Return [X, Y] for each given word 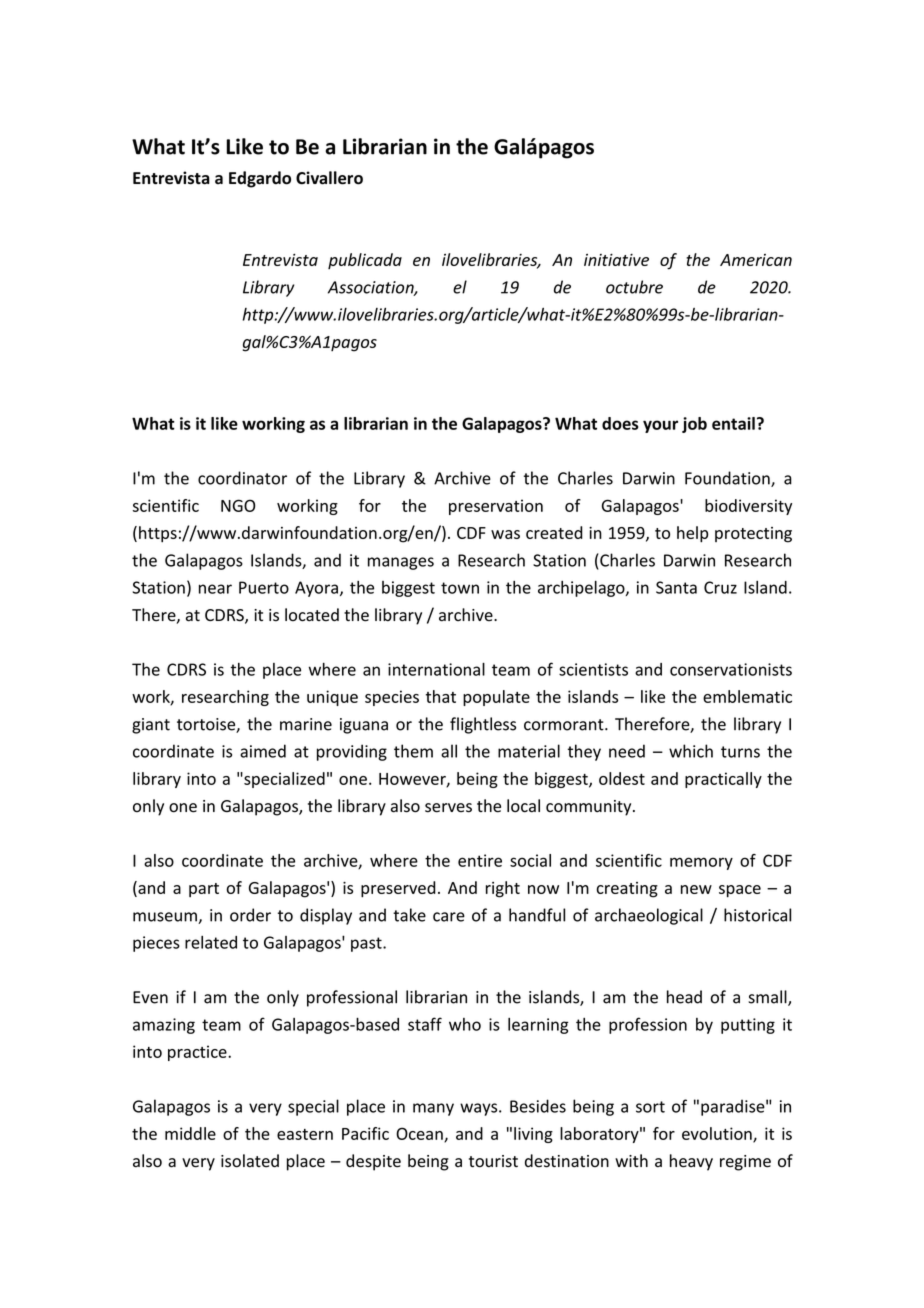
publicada [365, 261]
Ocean [420, 1134]
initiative [616, 260]
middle [190, 1133]
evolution [718, 1134]
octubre [634, 287]
